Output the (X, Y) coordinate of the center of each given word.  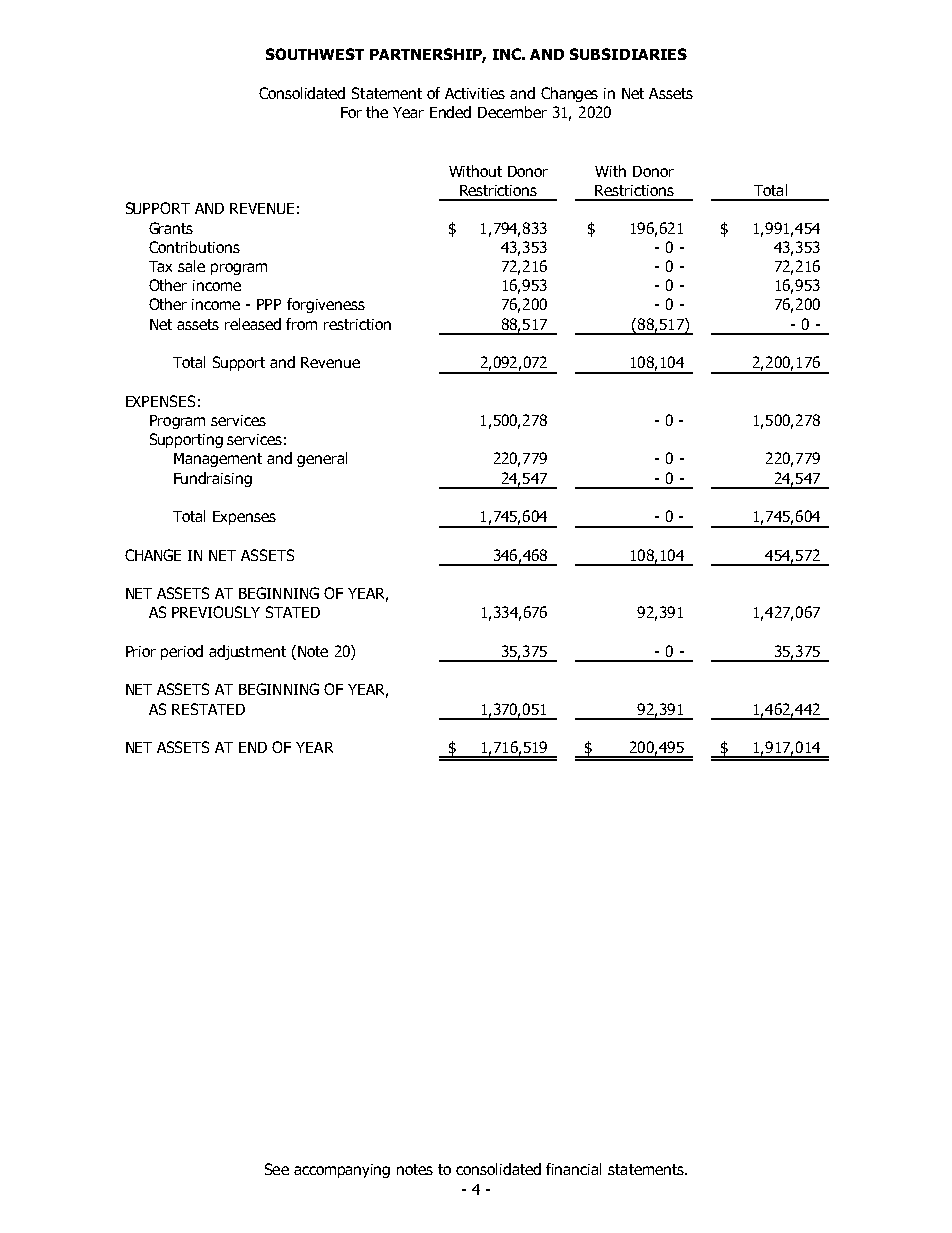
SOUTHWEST (315, 54)
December (512, 112)
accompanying (342, 1171)
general (322, 459)
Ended (450, 112)
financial (573, 1169)
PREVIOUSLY (216, 612)
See (277, 1169)
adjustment (247, 652)
